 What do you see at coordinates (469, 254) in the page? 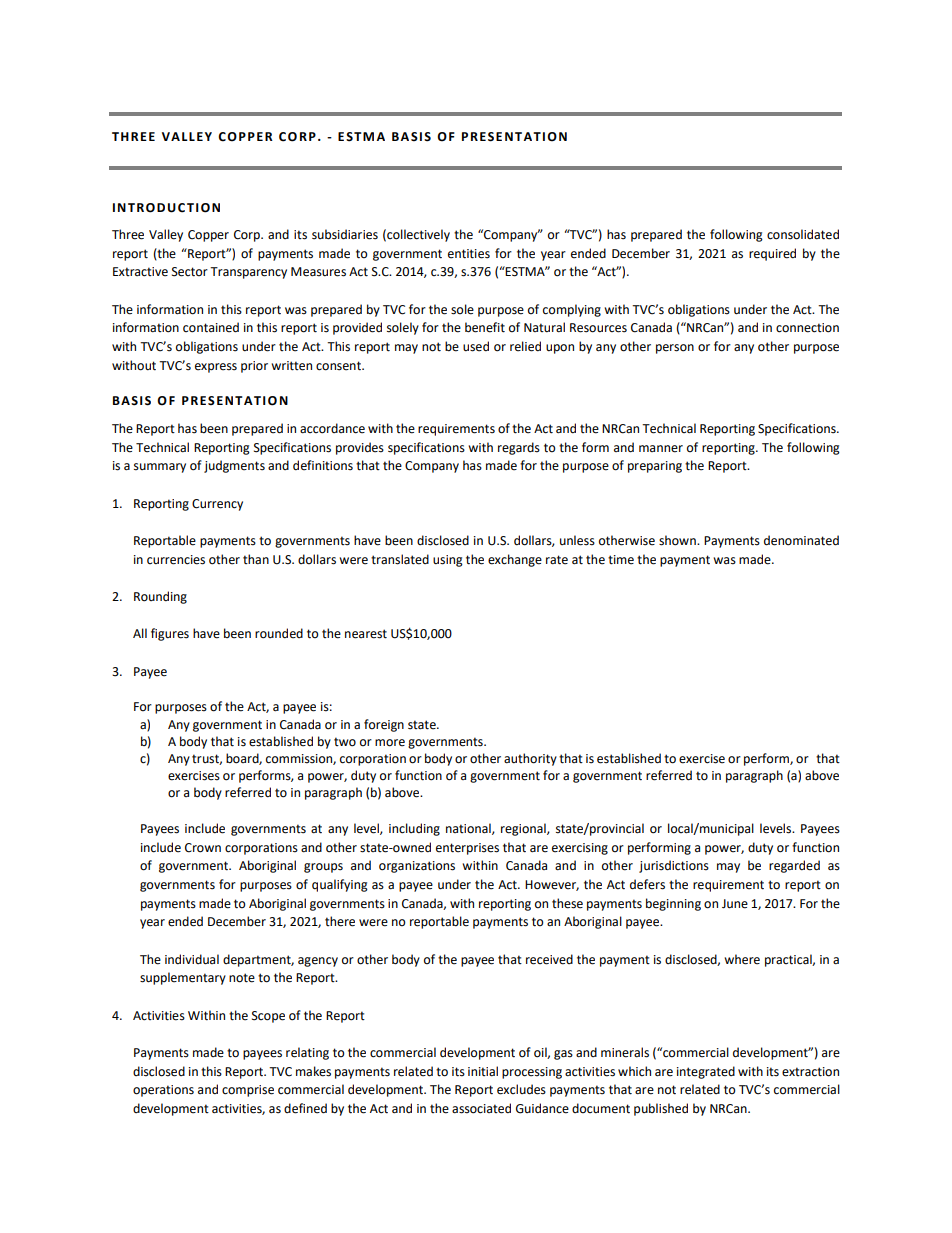
I see `entities` at bounding box center [469, 254].
